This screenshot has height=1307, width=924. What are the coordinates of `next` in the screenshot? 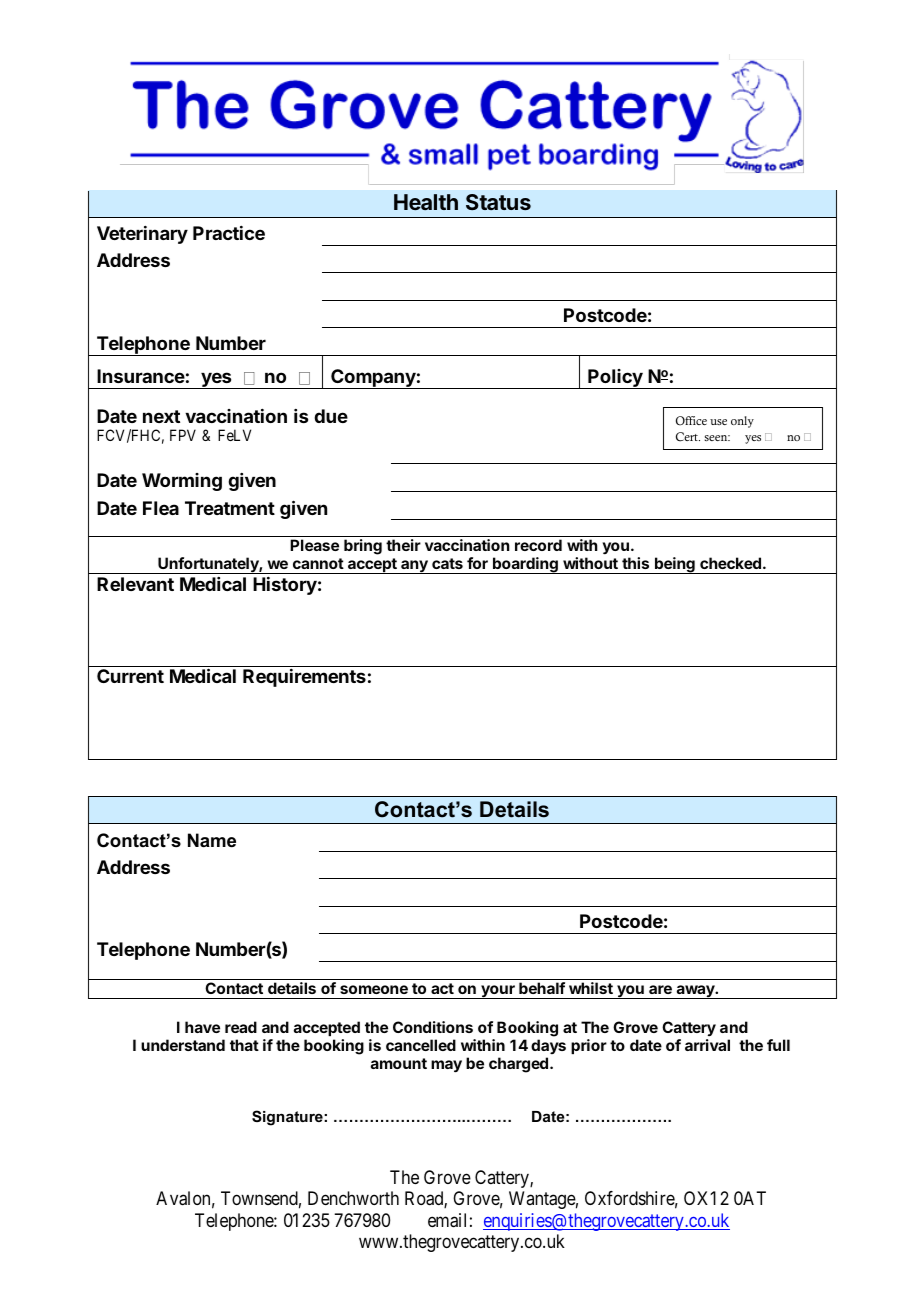 It's located at (161, 416).
